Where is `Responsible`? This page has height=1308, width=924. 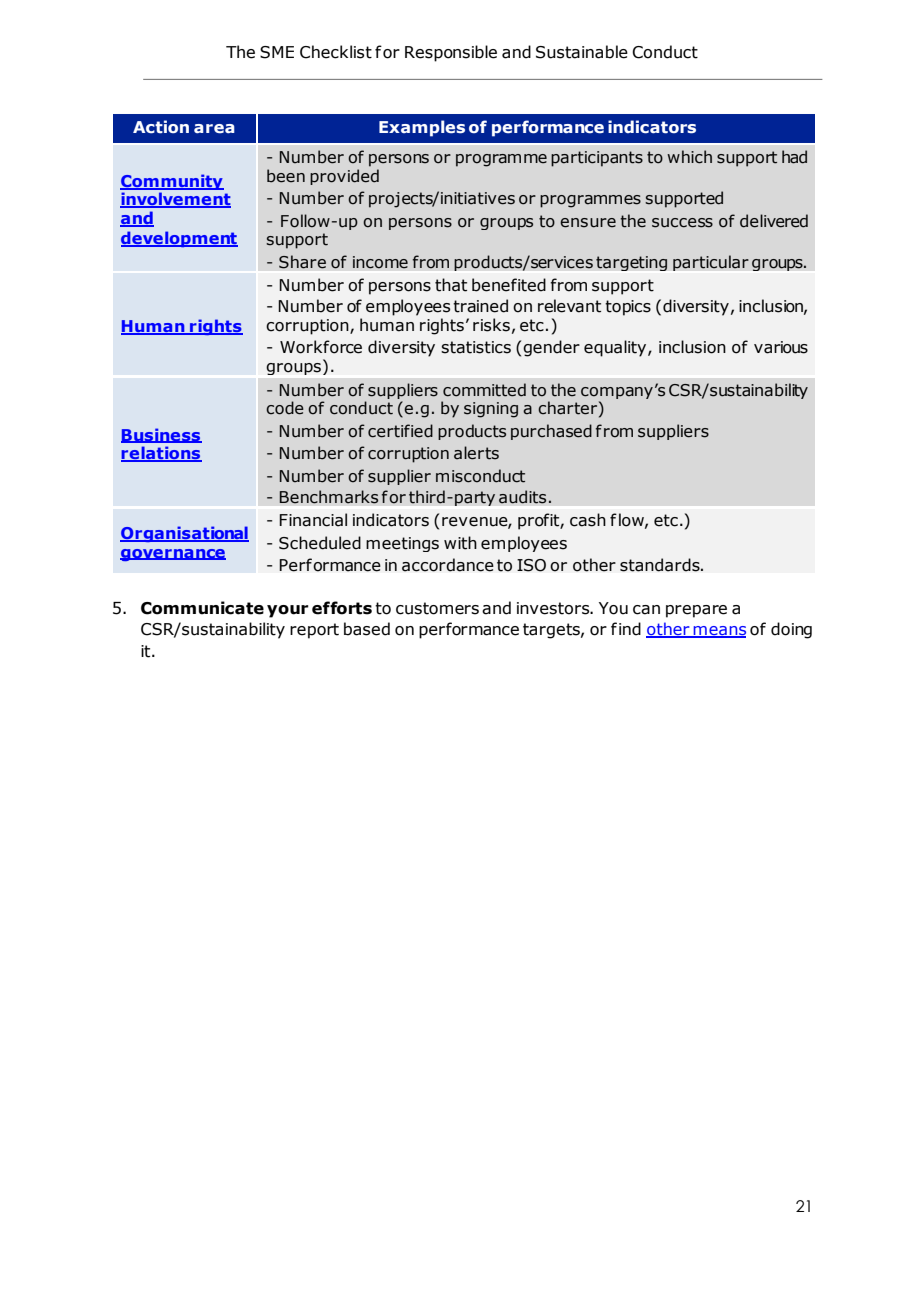
Responsible is located at coordinates (451, 53).
